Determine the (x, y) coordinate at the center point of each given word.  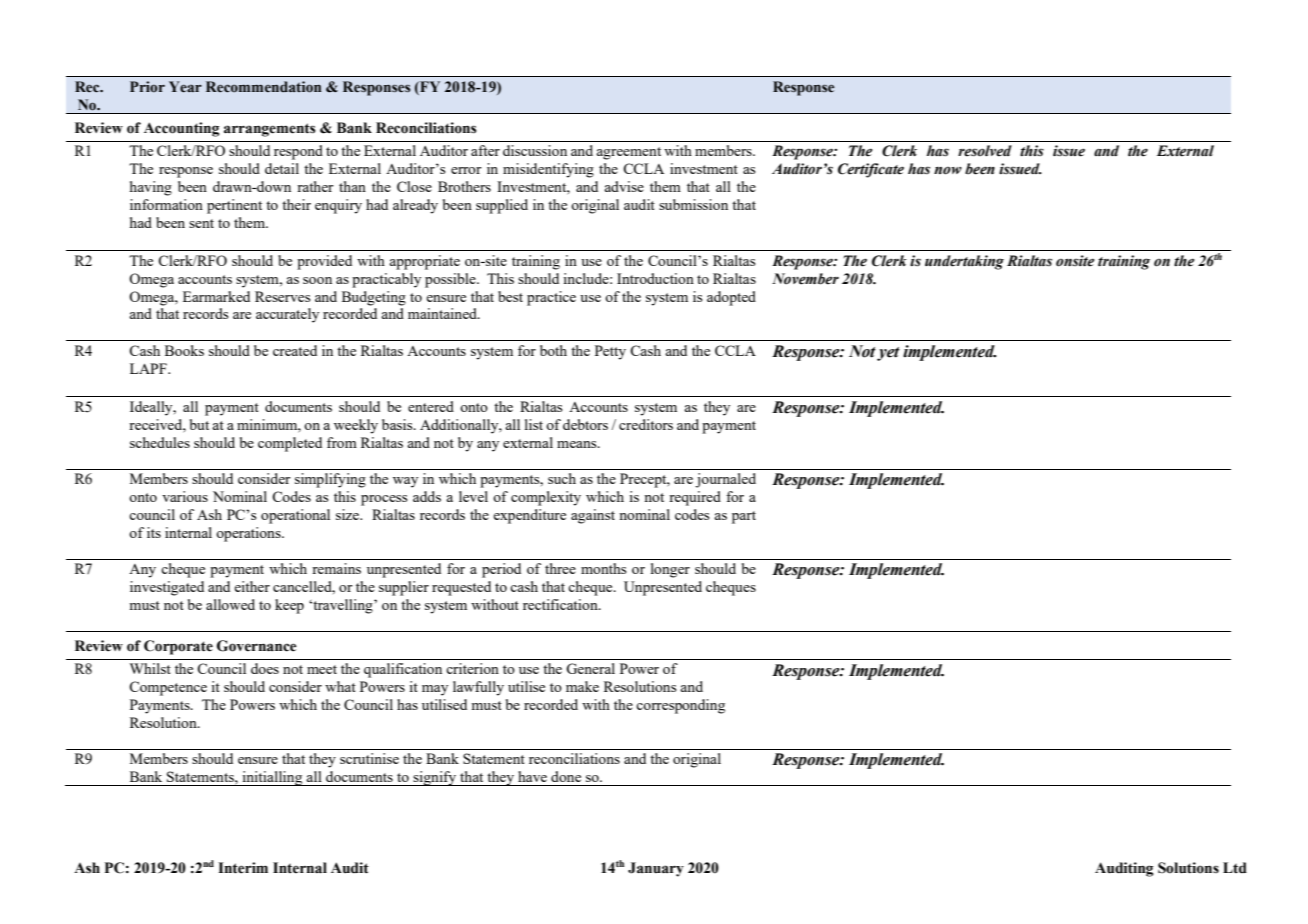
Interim (243, 868)
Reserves (282, 296)
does (265, 668)
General (590, 668)
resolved (985, 151)
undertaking (964, 262)
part (744, 517)
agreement (628, 153)
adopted (731, 298)
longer (670, 570)
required (695, 498)
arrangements (270, 130)
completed (290, 444)
